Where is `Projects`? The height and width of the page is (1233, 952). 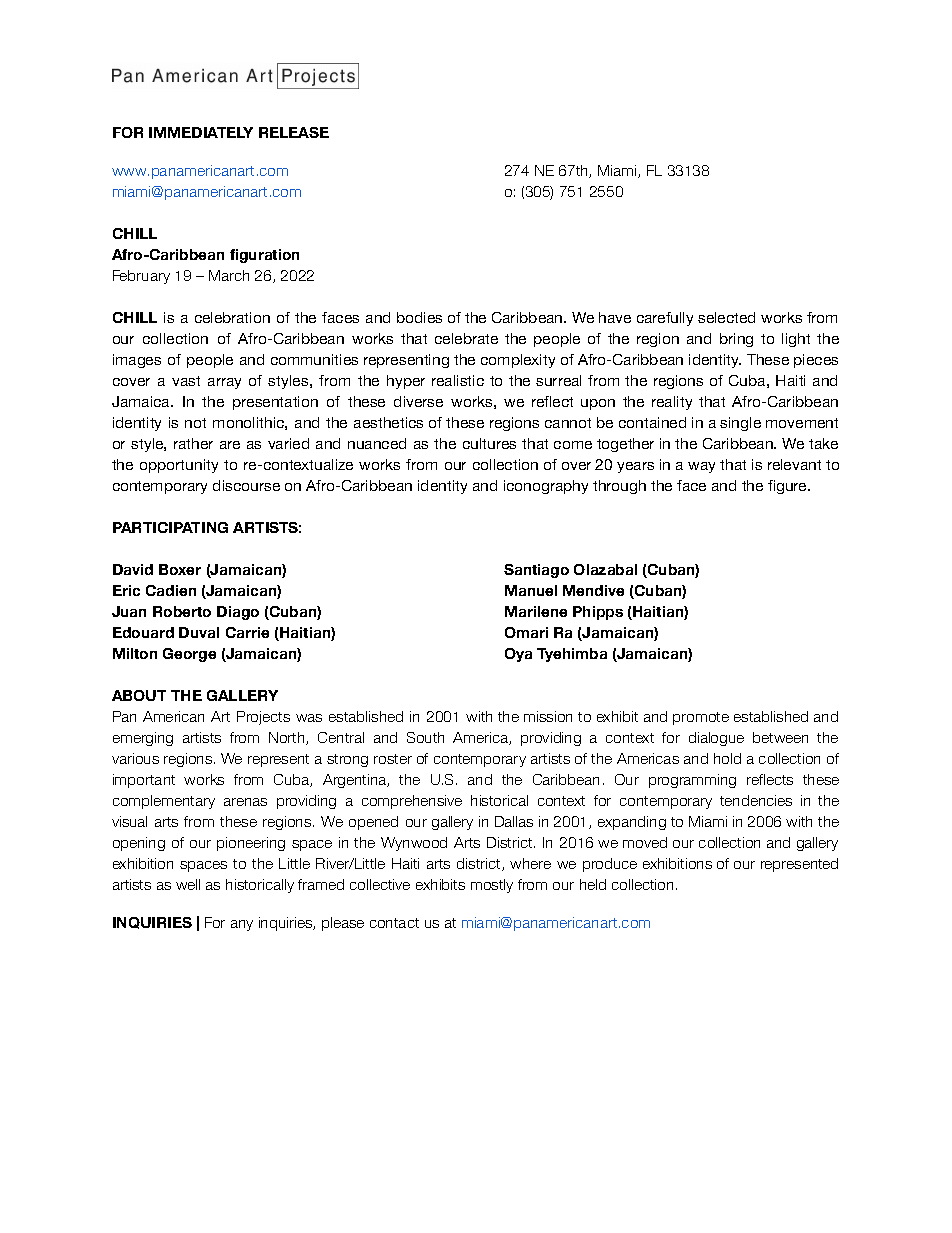
Projects is located at coordinates (263, 718).
